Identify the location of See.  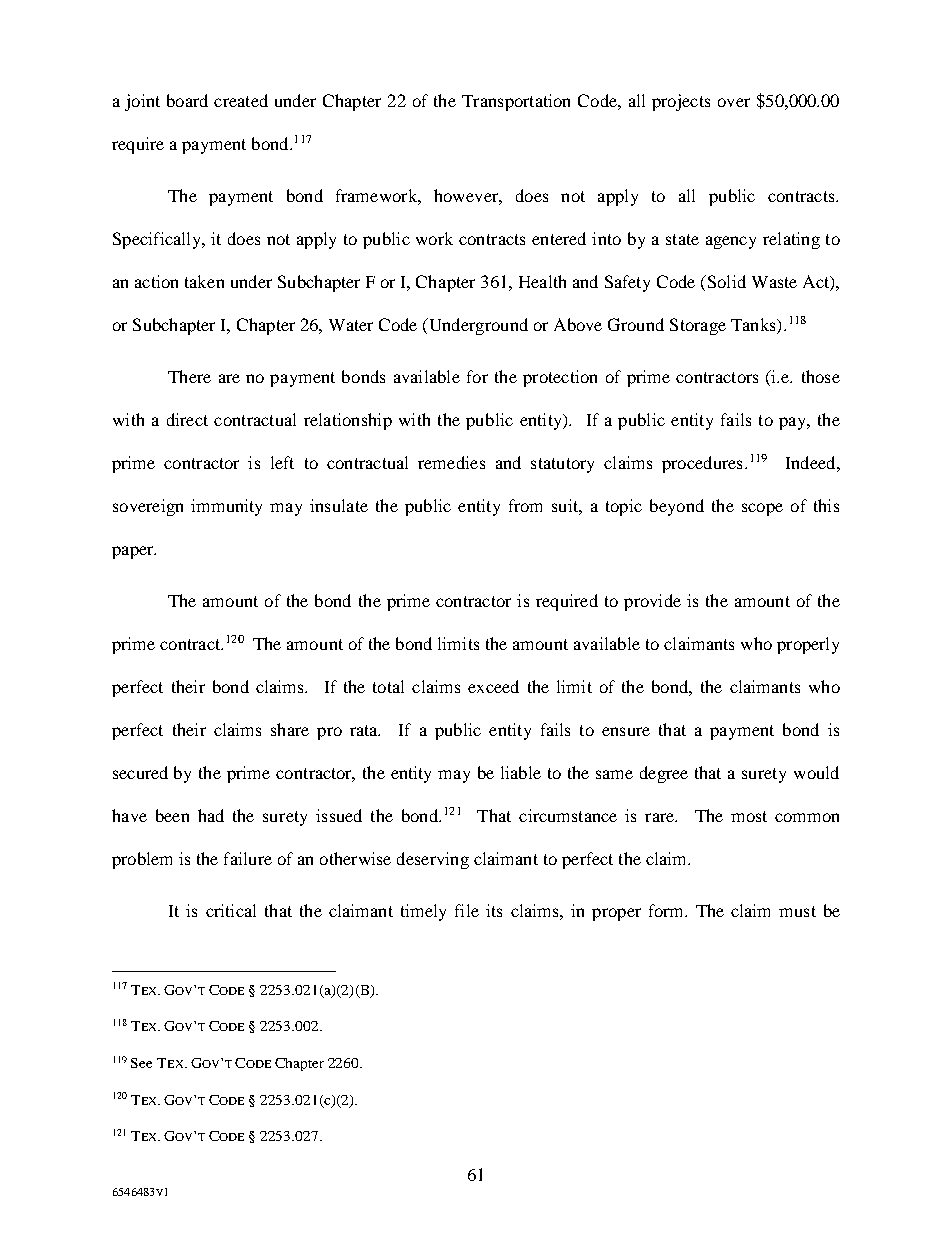
(141, 1063).
